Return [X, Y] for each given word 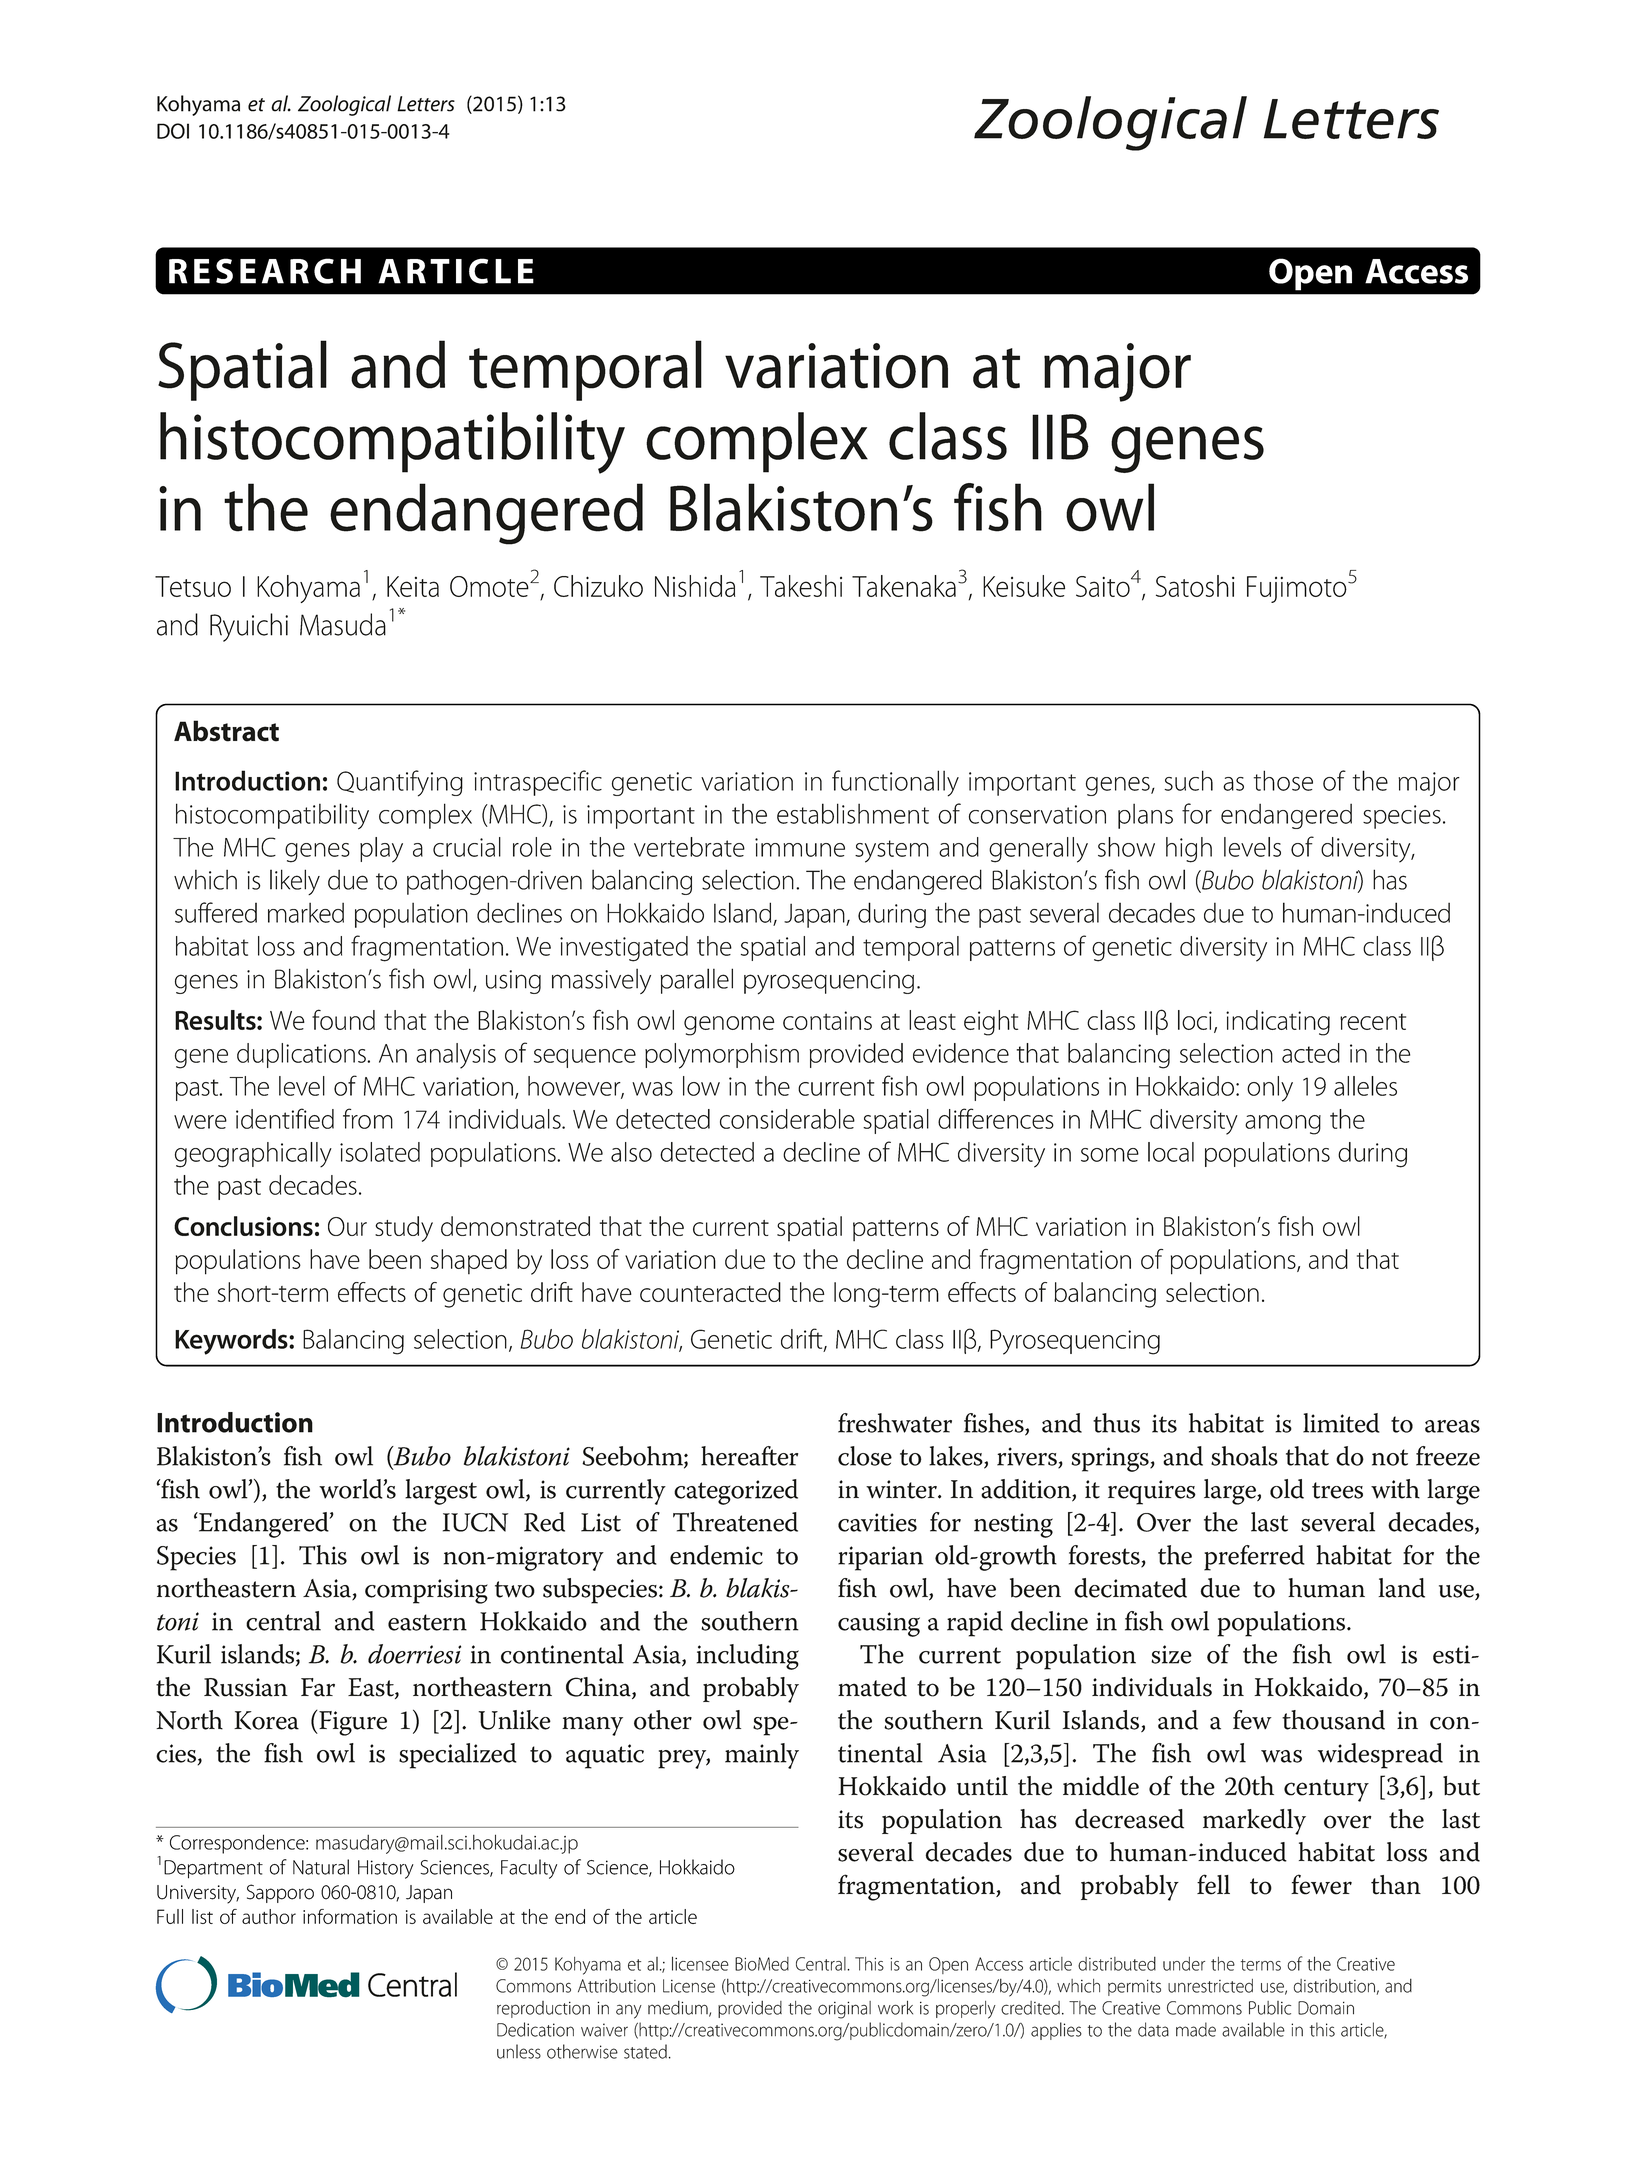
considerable [787, 1119]
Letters [426, 104]
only [1270, 1089]
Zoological [344, 105]
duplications [302, 1055]
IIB [1060, 437]
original [844, 2010]
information [350, 1916]
